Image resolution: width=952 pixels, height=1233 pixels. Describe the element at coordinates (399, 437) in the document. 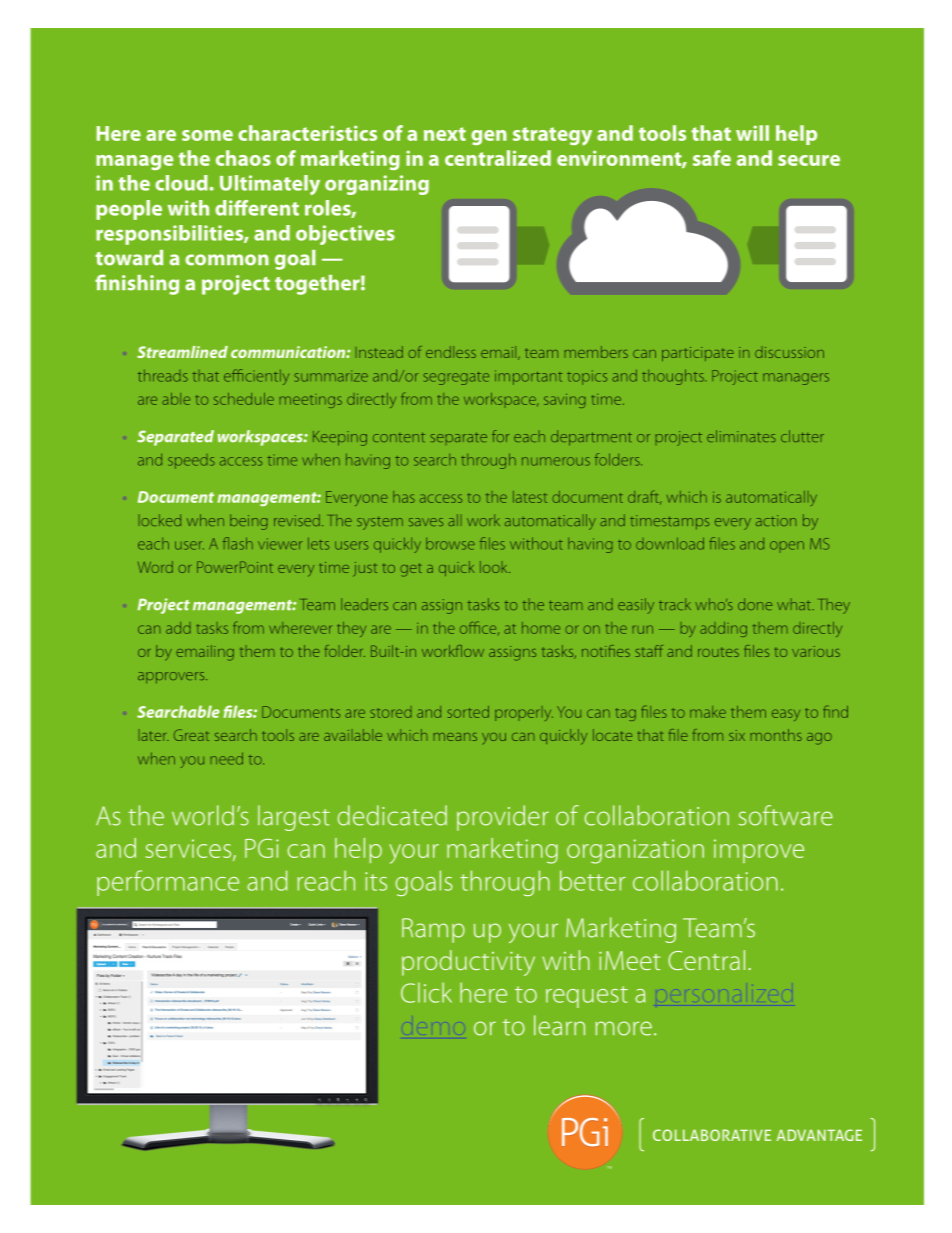

I see `content` at that location.
